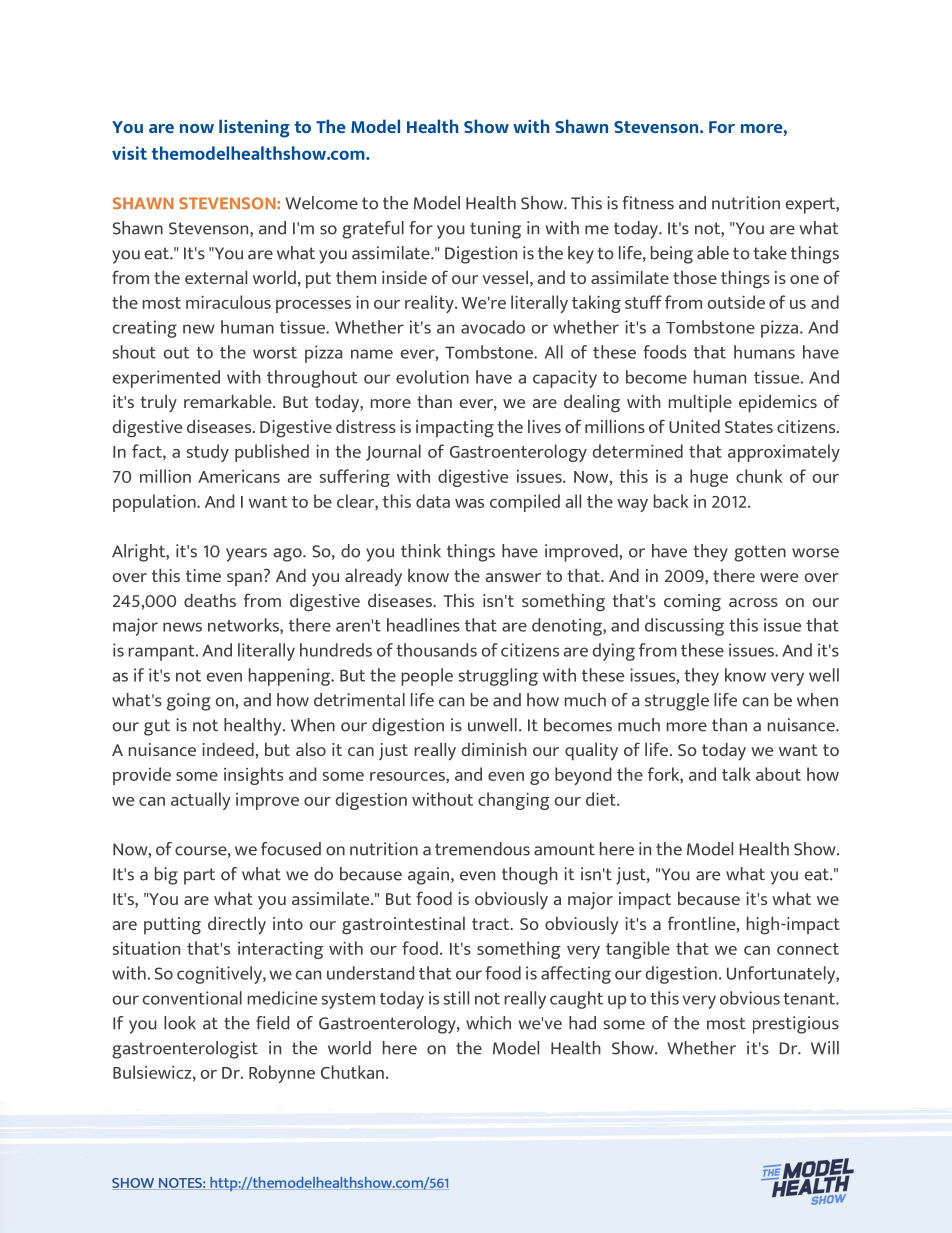  What do you see at coordinates (488, 1023) in the image?
I see `which` at bounding box center [488, 1023].
